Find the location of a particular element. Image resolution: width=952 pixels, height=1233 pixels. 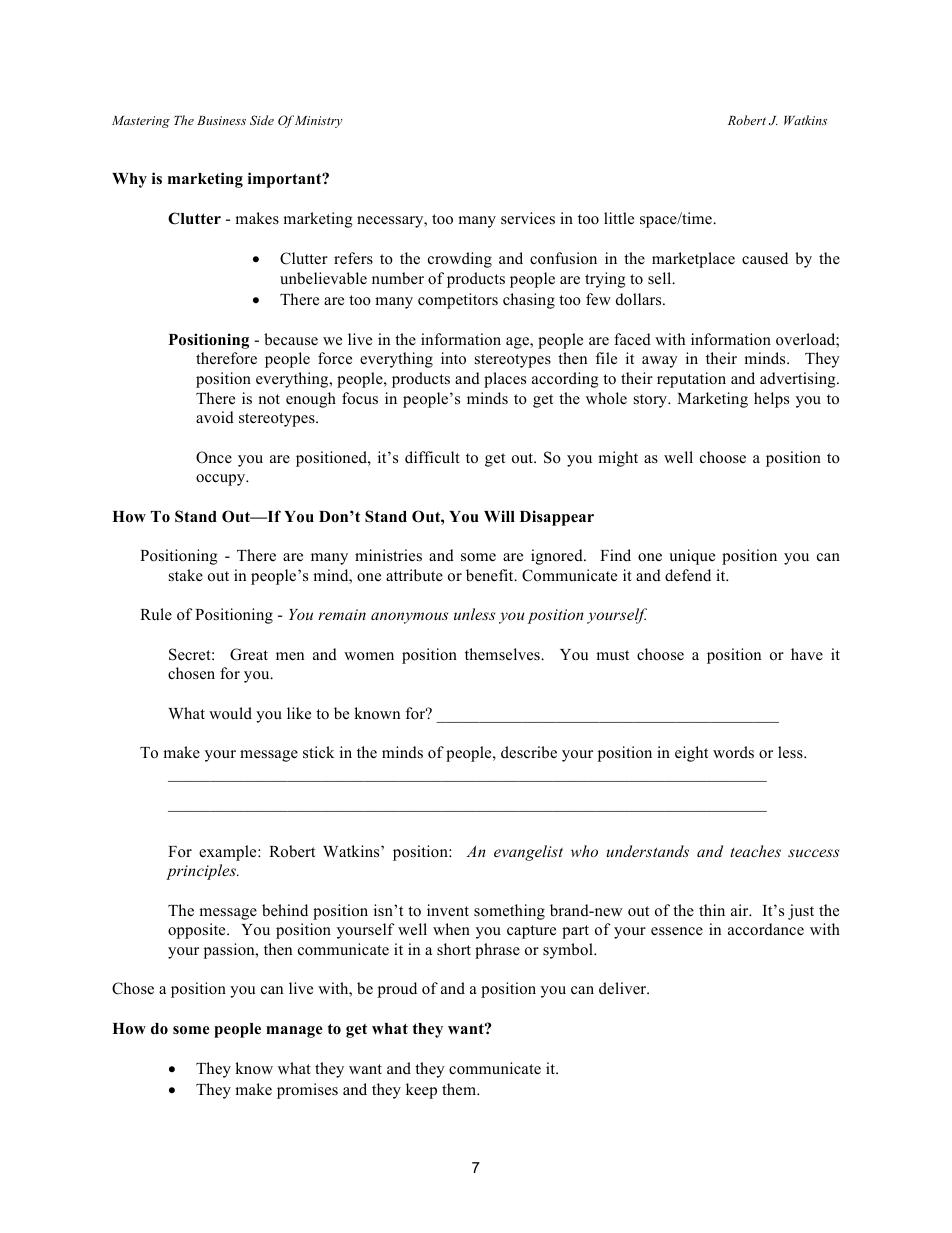

services is located at coordinates (528, 218).
